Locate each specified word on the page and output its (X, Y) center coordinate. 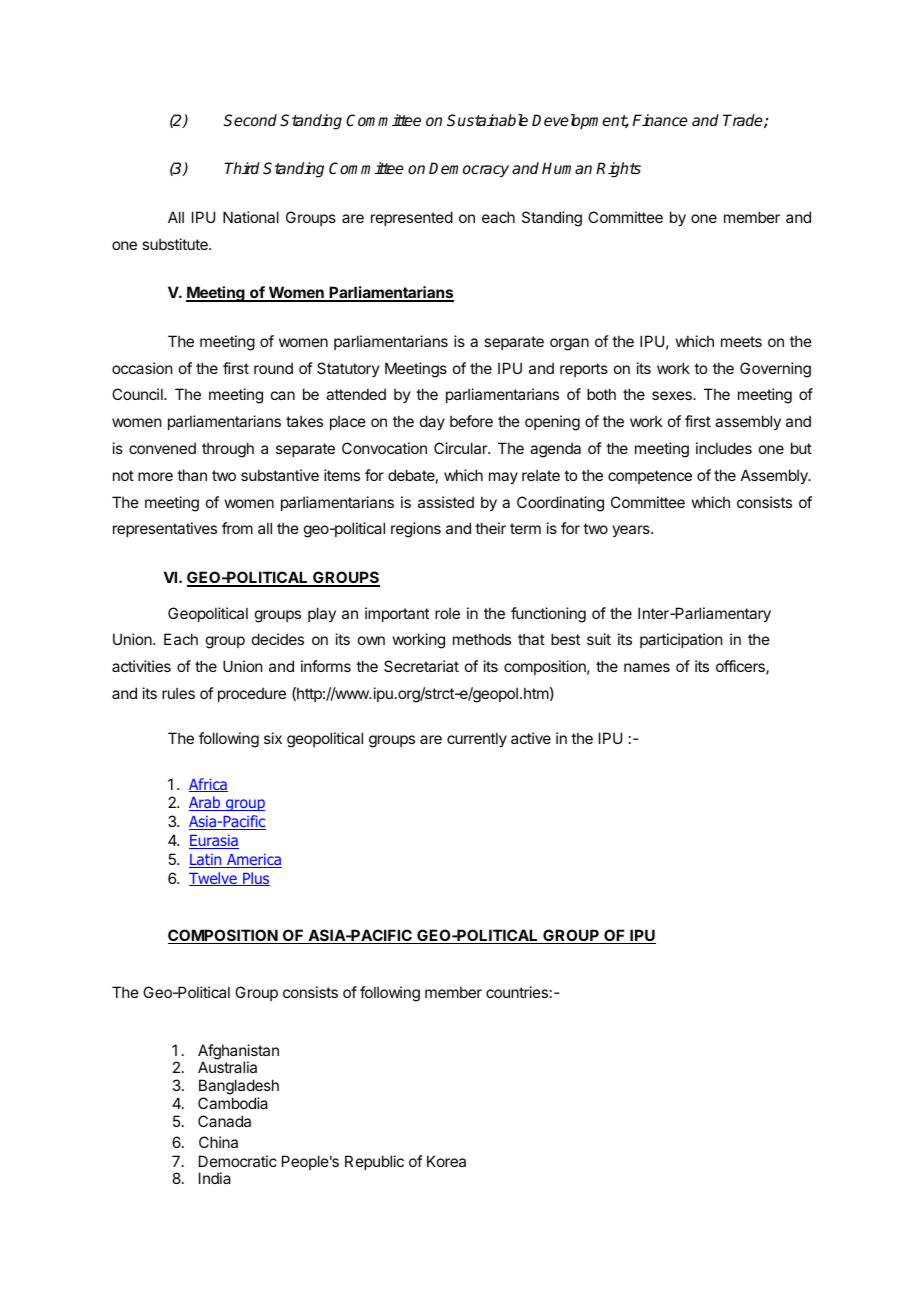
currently (477, 739)
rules (178, 693)
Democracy (469, 170)
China (218, 1142)
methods (482, 639)
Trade (744, 121)
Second (250, 120)
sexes (673, 395)
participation (681, 640)
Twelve (214, 879)
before (471, 421)
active (531, 738)
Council (138, 394)
